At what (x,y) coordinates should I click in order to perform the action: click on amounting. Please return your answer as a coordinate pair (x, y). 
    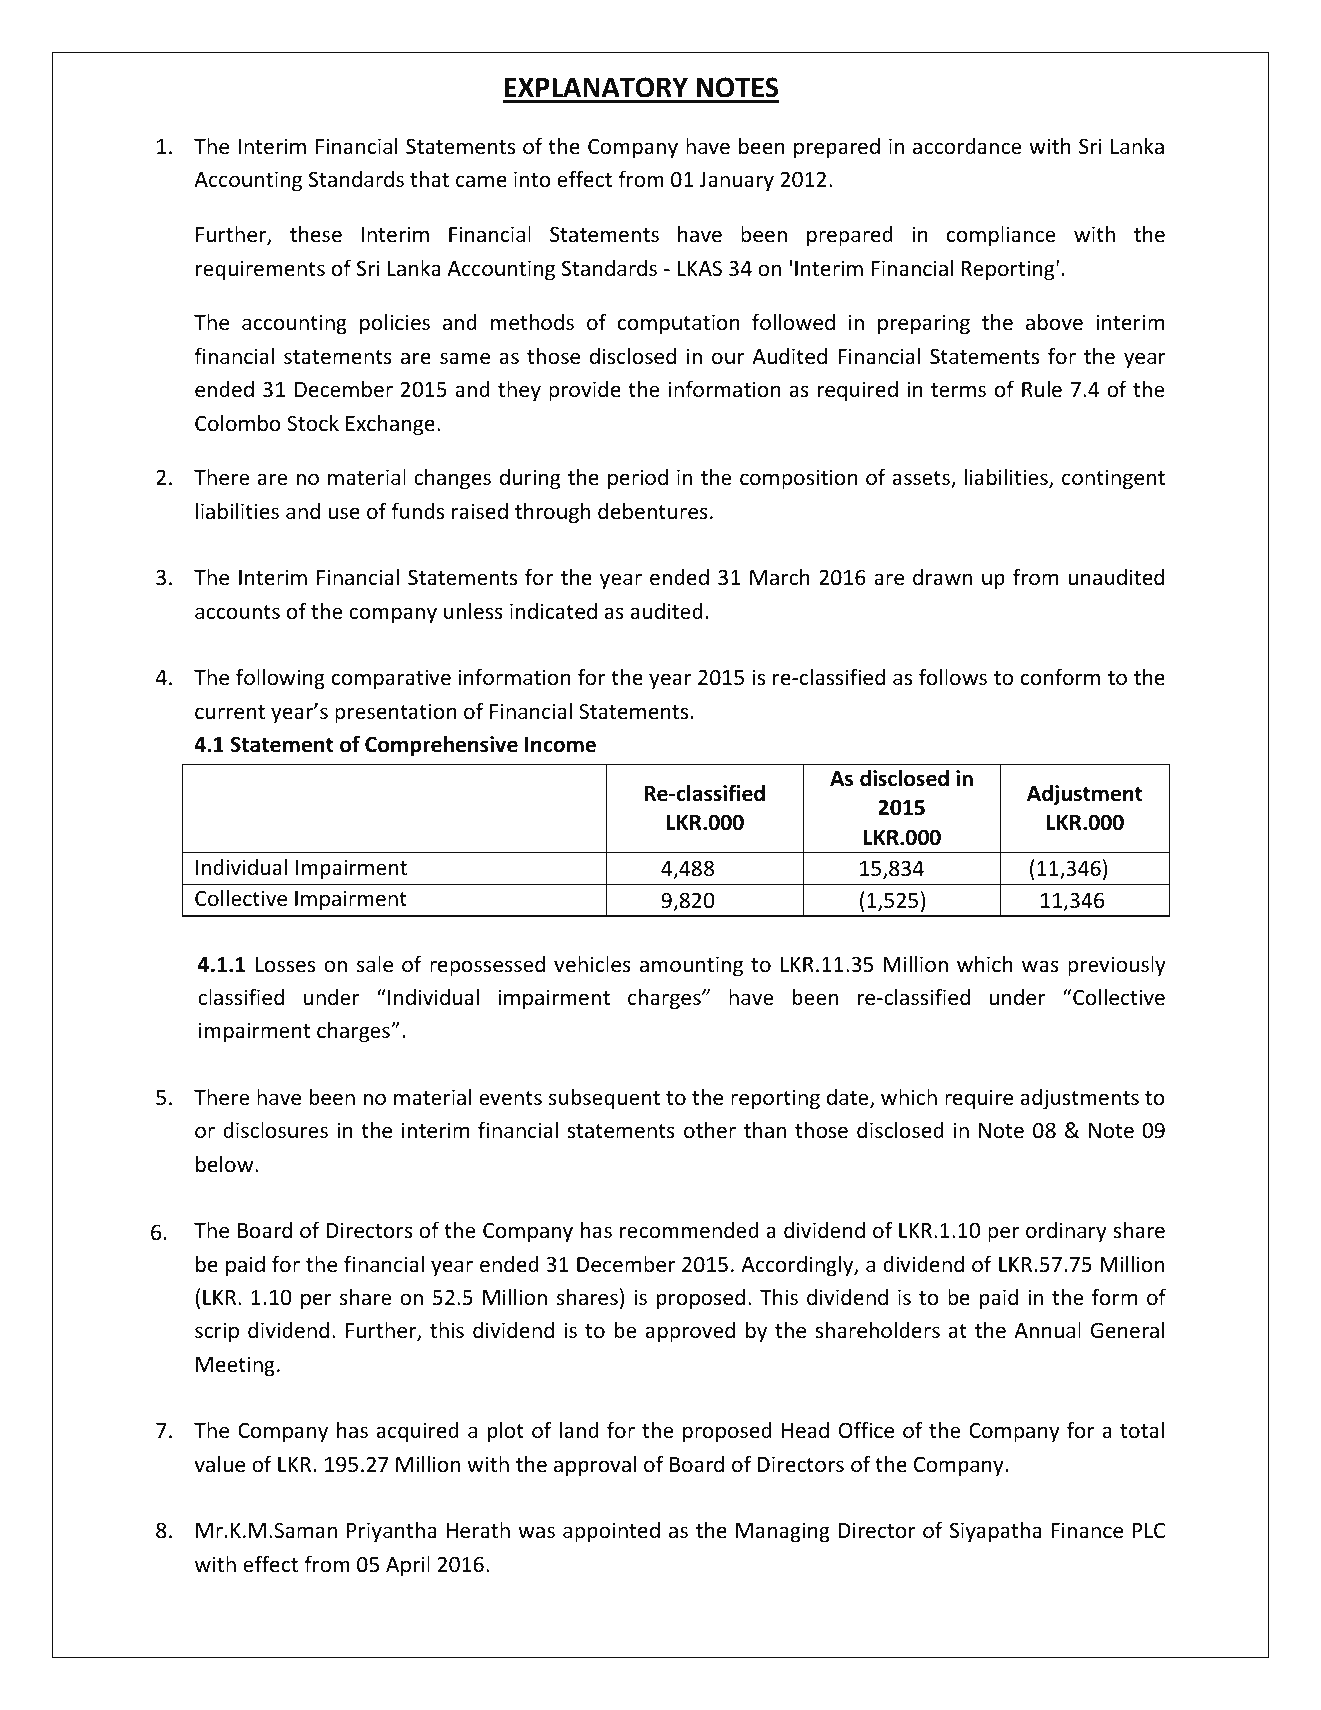
    Looking at the image, I should click on (691, 966).
